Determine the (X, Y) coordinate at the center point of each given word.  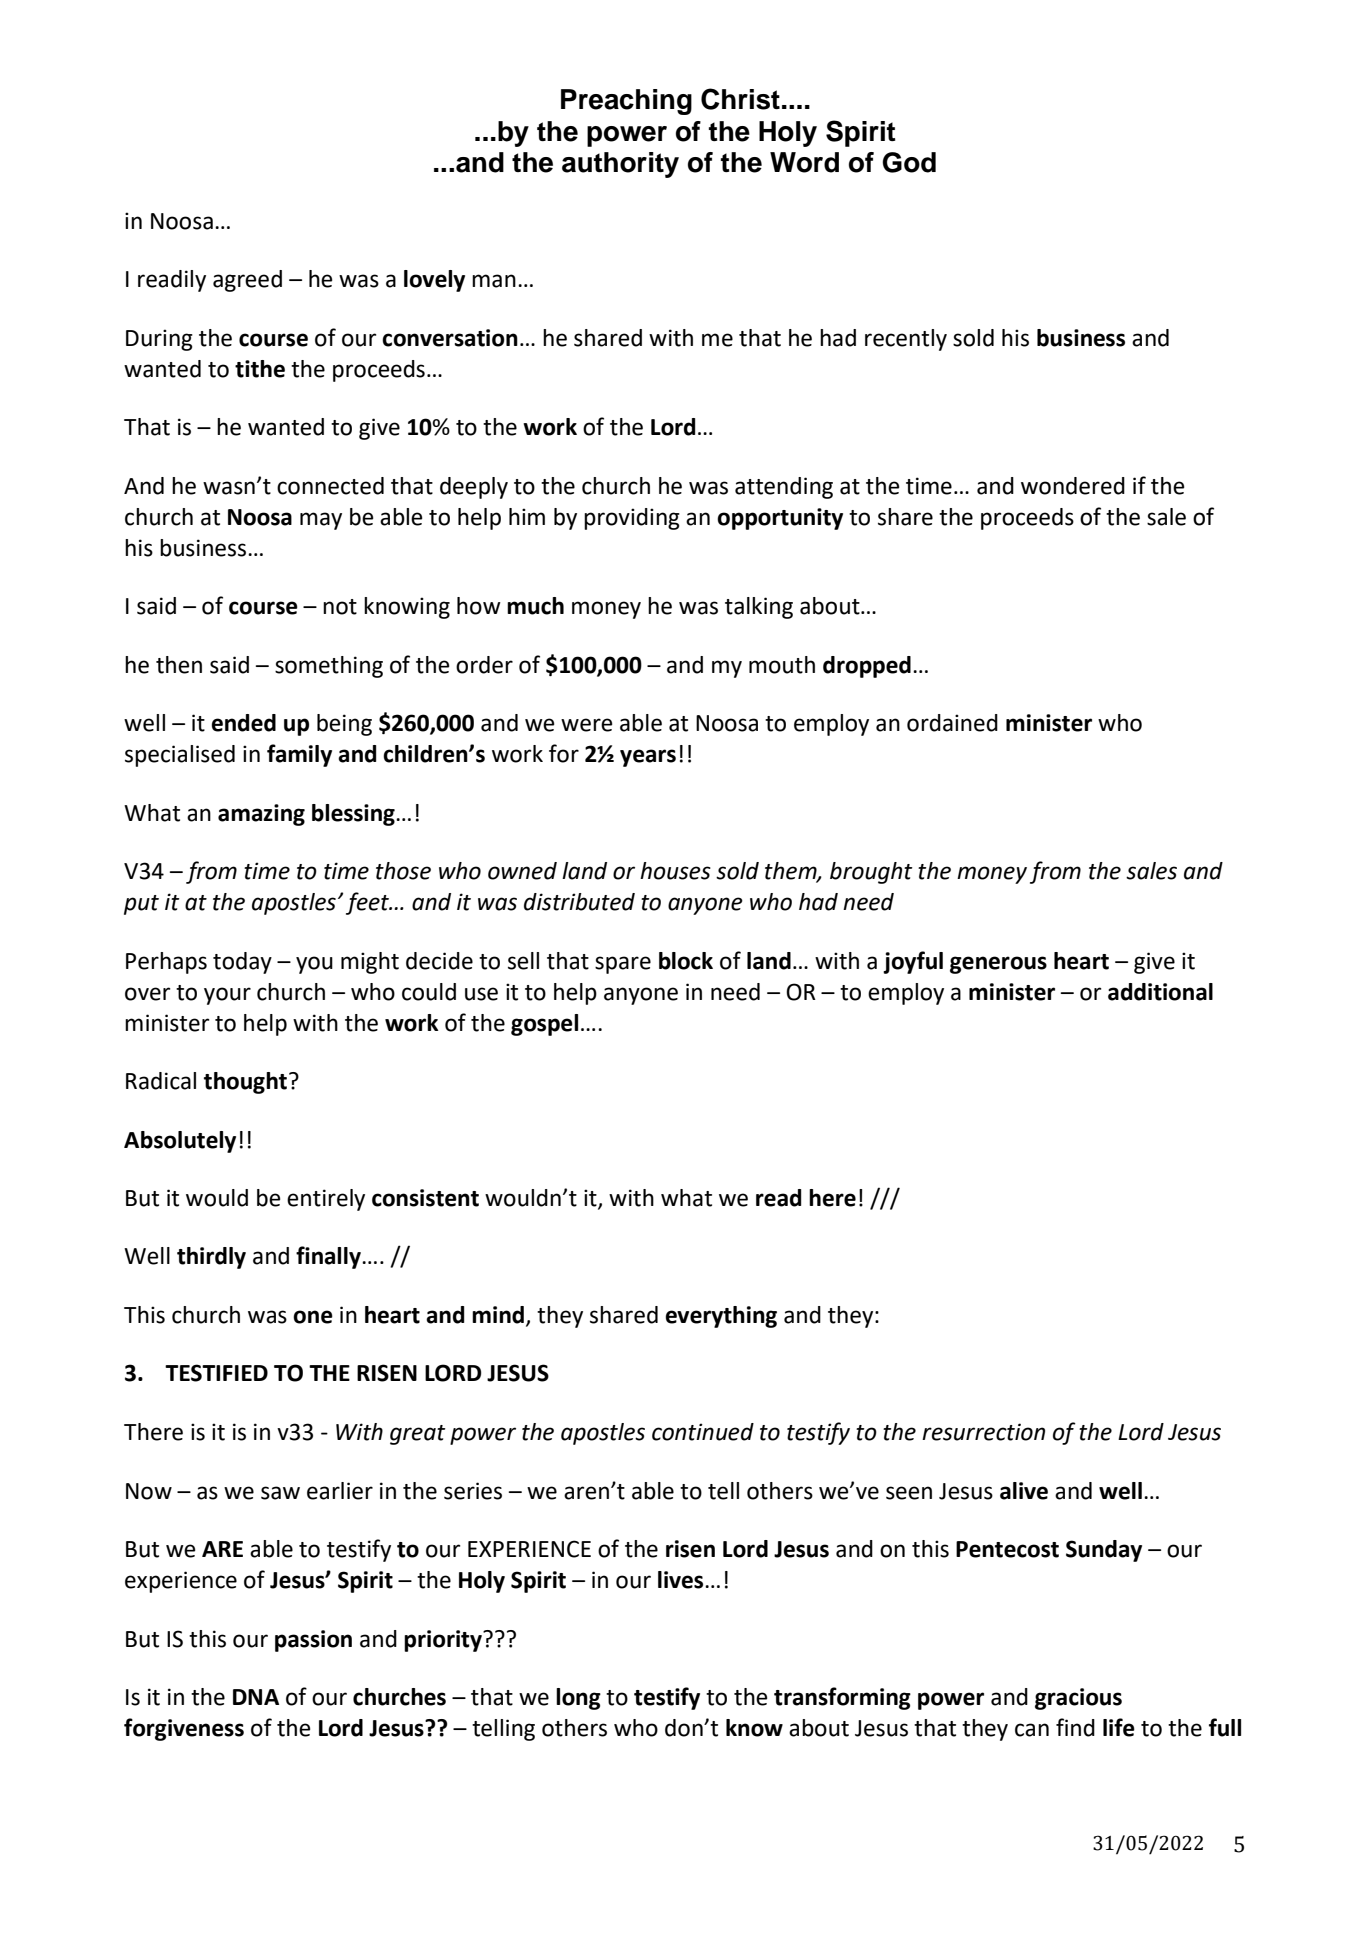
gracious (1078, 1699)
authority (620, 165)
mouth (782, 665)
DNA (256, 1697)
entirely (326, 1200)
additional (1160, 992)
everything (721, 1317)
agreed (247, 281)
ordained (952, 723)
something (329, 667)
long (578, 1699)
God (909, 162)
